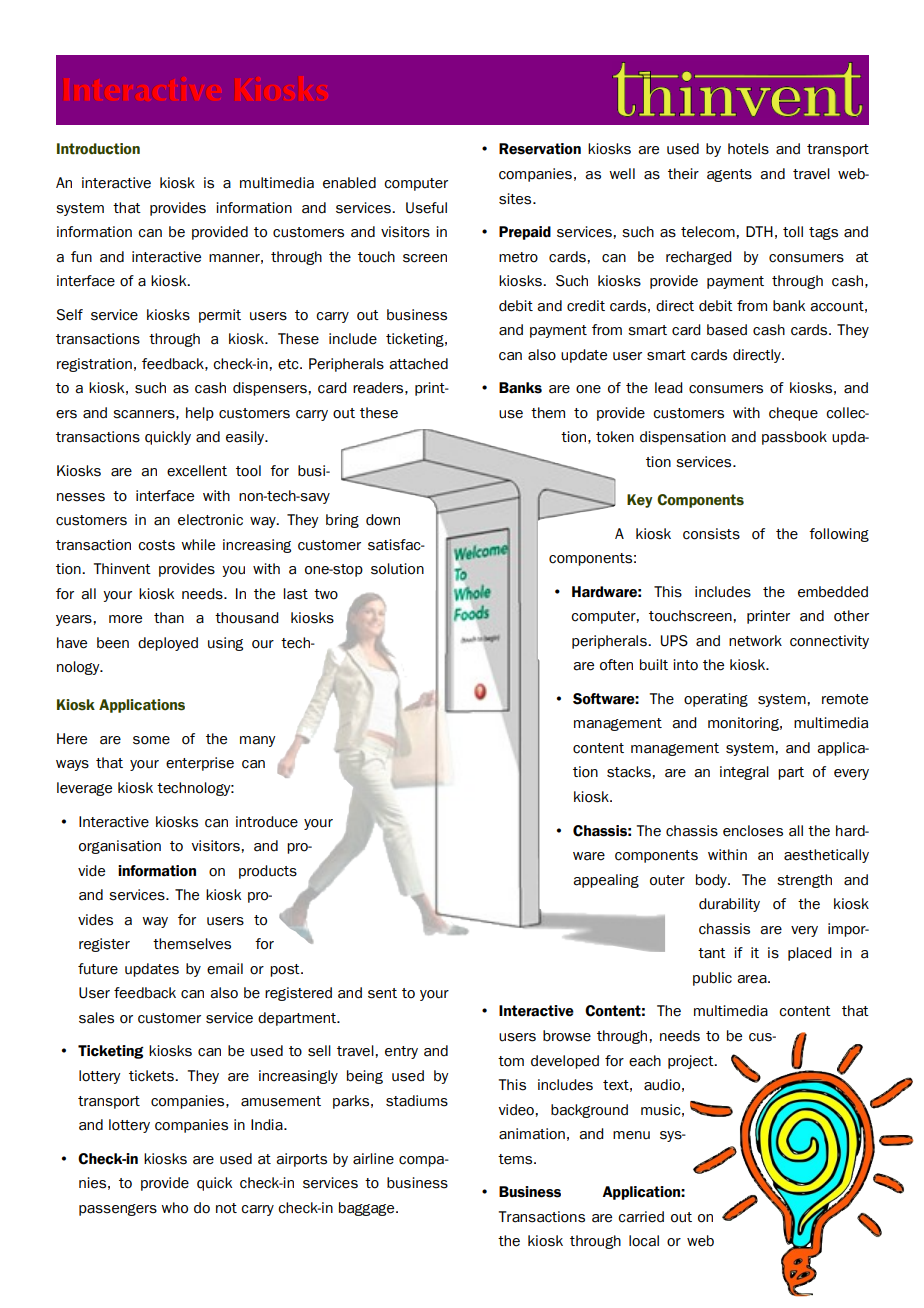 The image size is (924, 1308). What do you see at coordinates (382, 993) in the page?
I see `sent` at bounding box center [382, 993].
